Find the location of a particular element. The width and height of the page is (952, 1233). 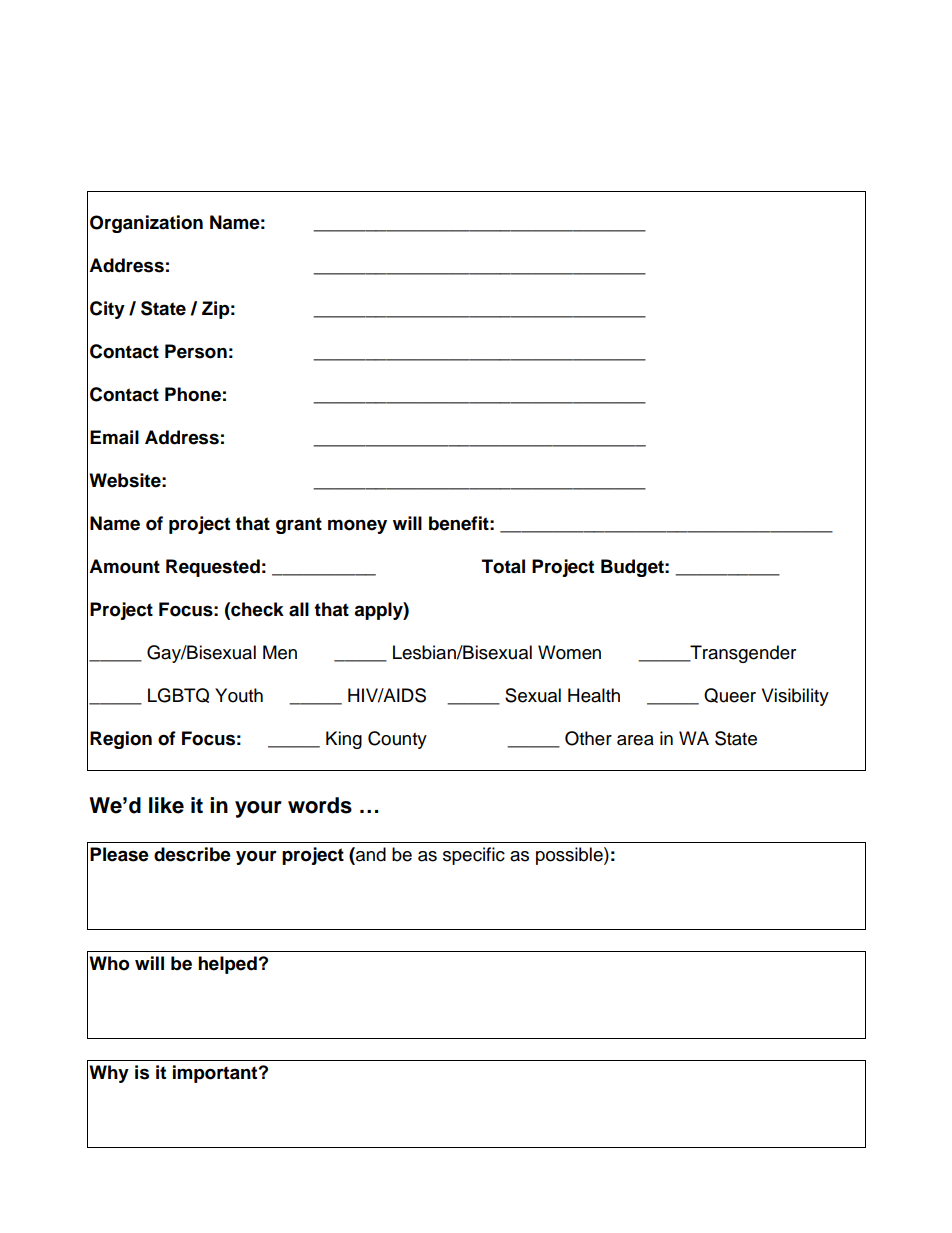

Women is located at coordinates (569, 652).
